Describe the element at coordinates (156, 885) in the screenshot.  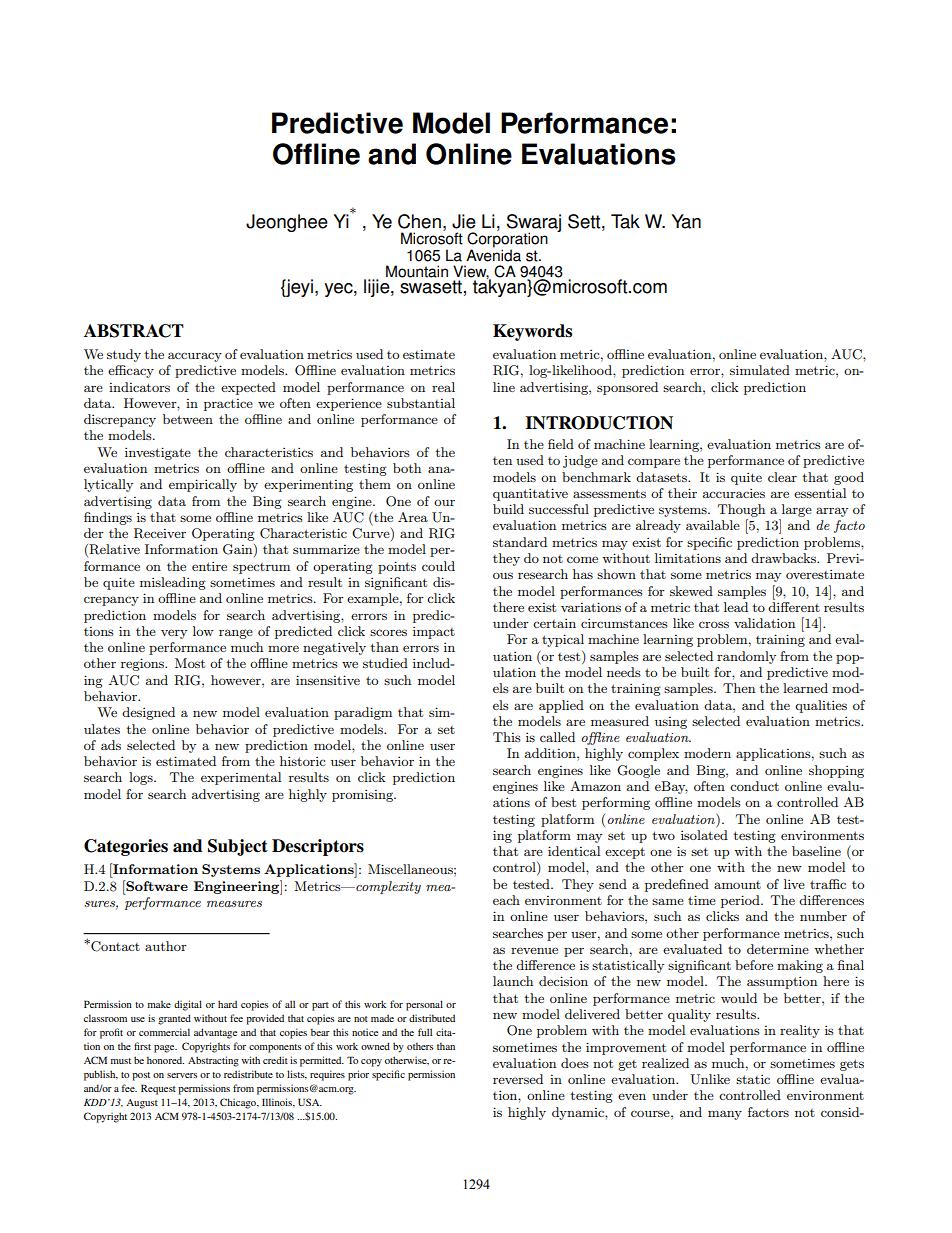
I see `Software` at that location.
